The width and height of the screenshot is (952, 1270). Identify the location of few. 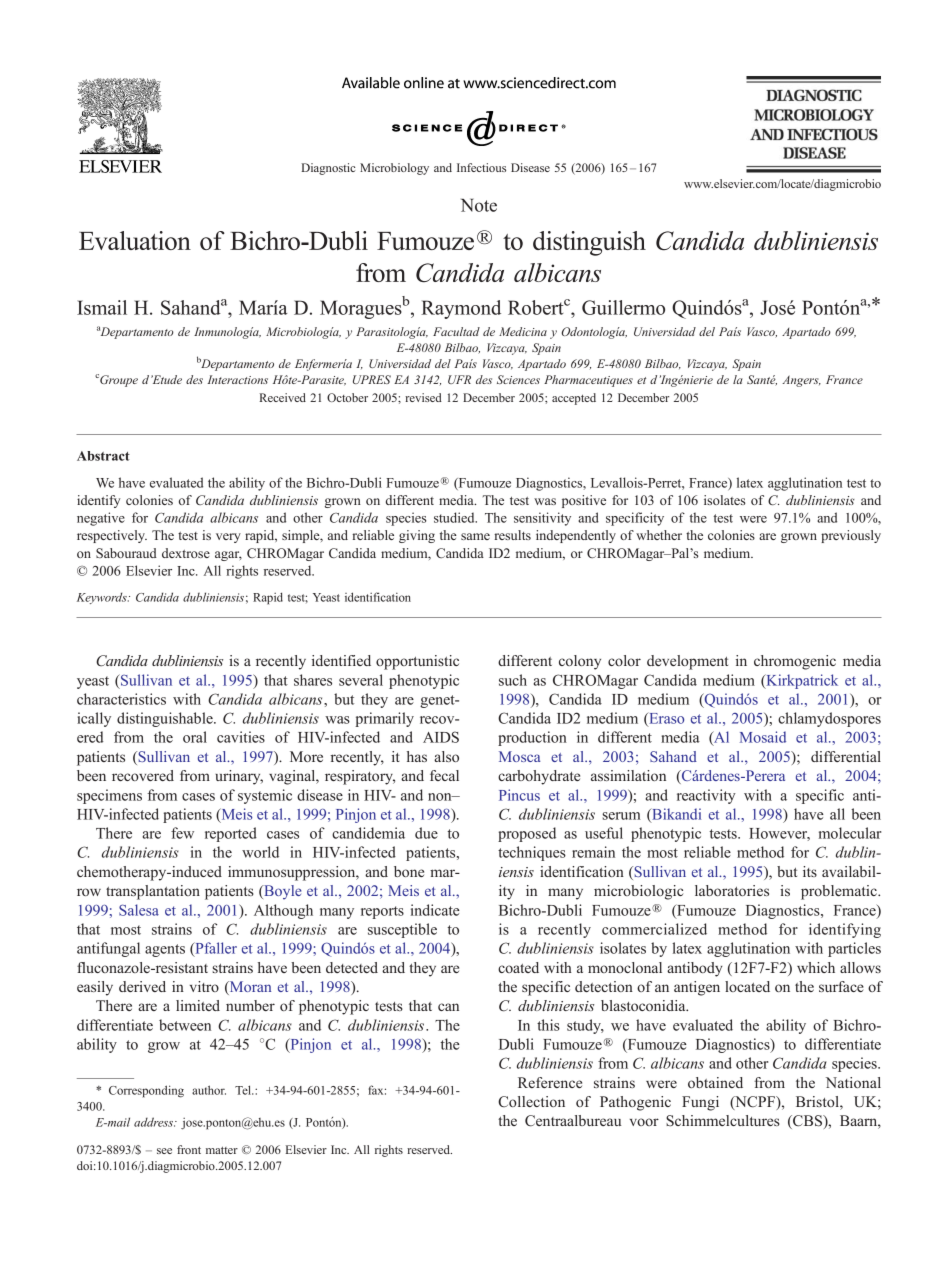
(182, 833).
